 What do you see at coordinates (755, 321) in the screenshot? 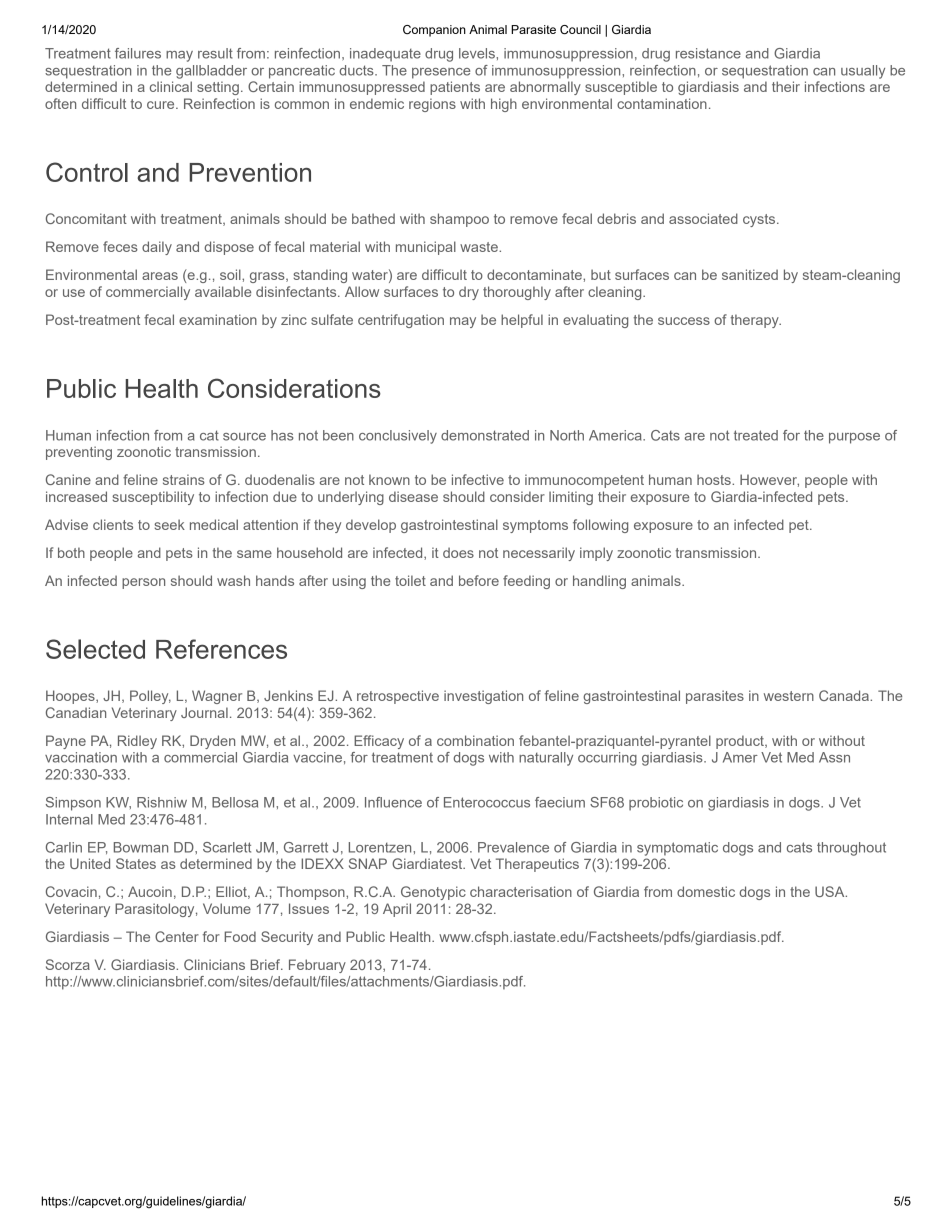
I see `therapy` at bounding box center [755, 321].
